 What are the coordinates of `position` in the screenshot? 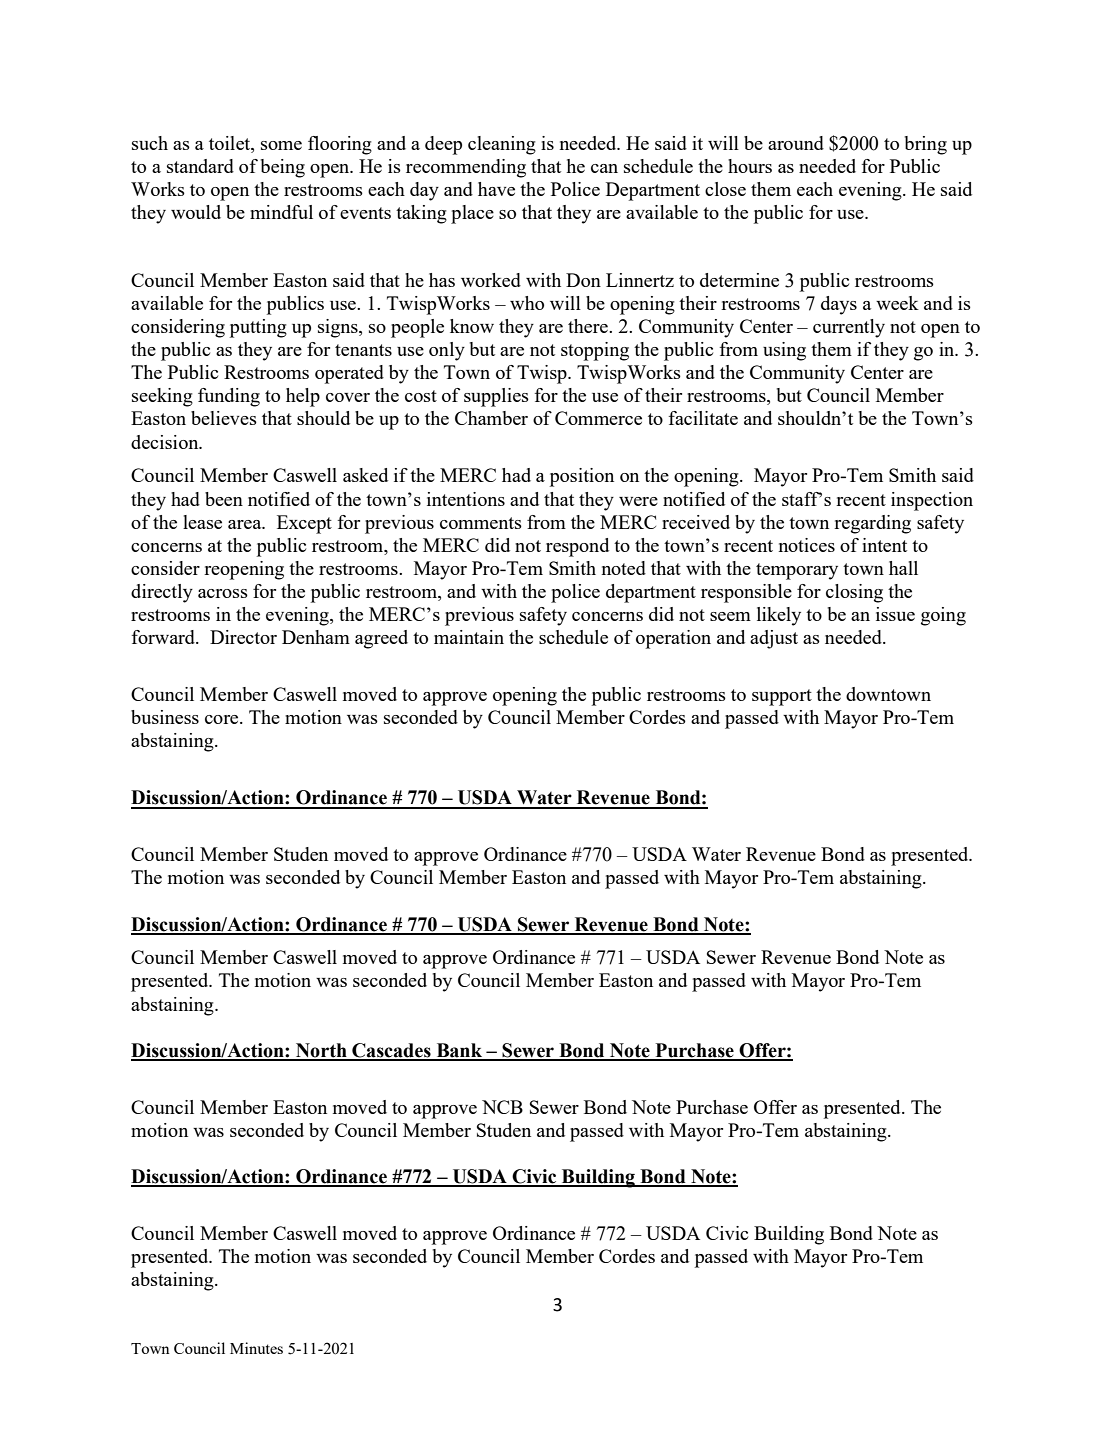 It's located at (582, 477).
